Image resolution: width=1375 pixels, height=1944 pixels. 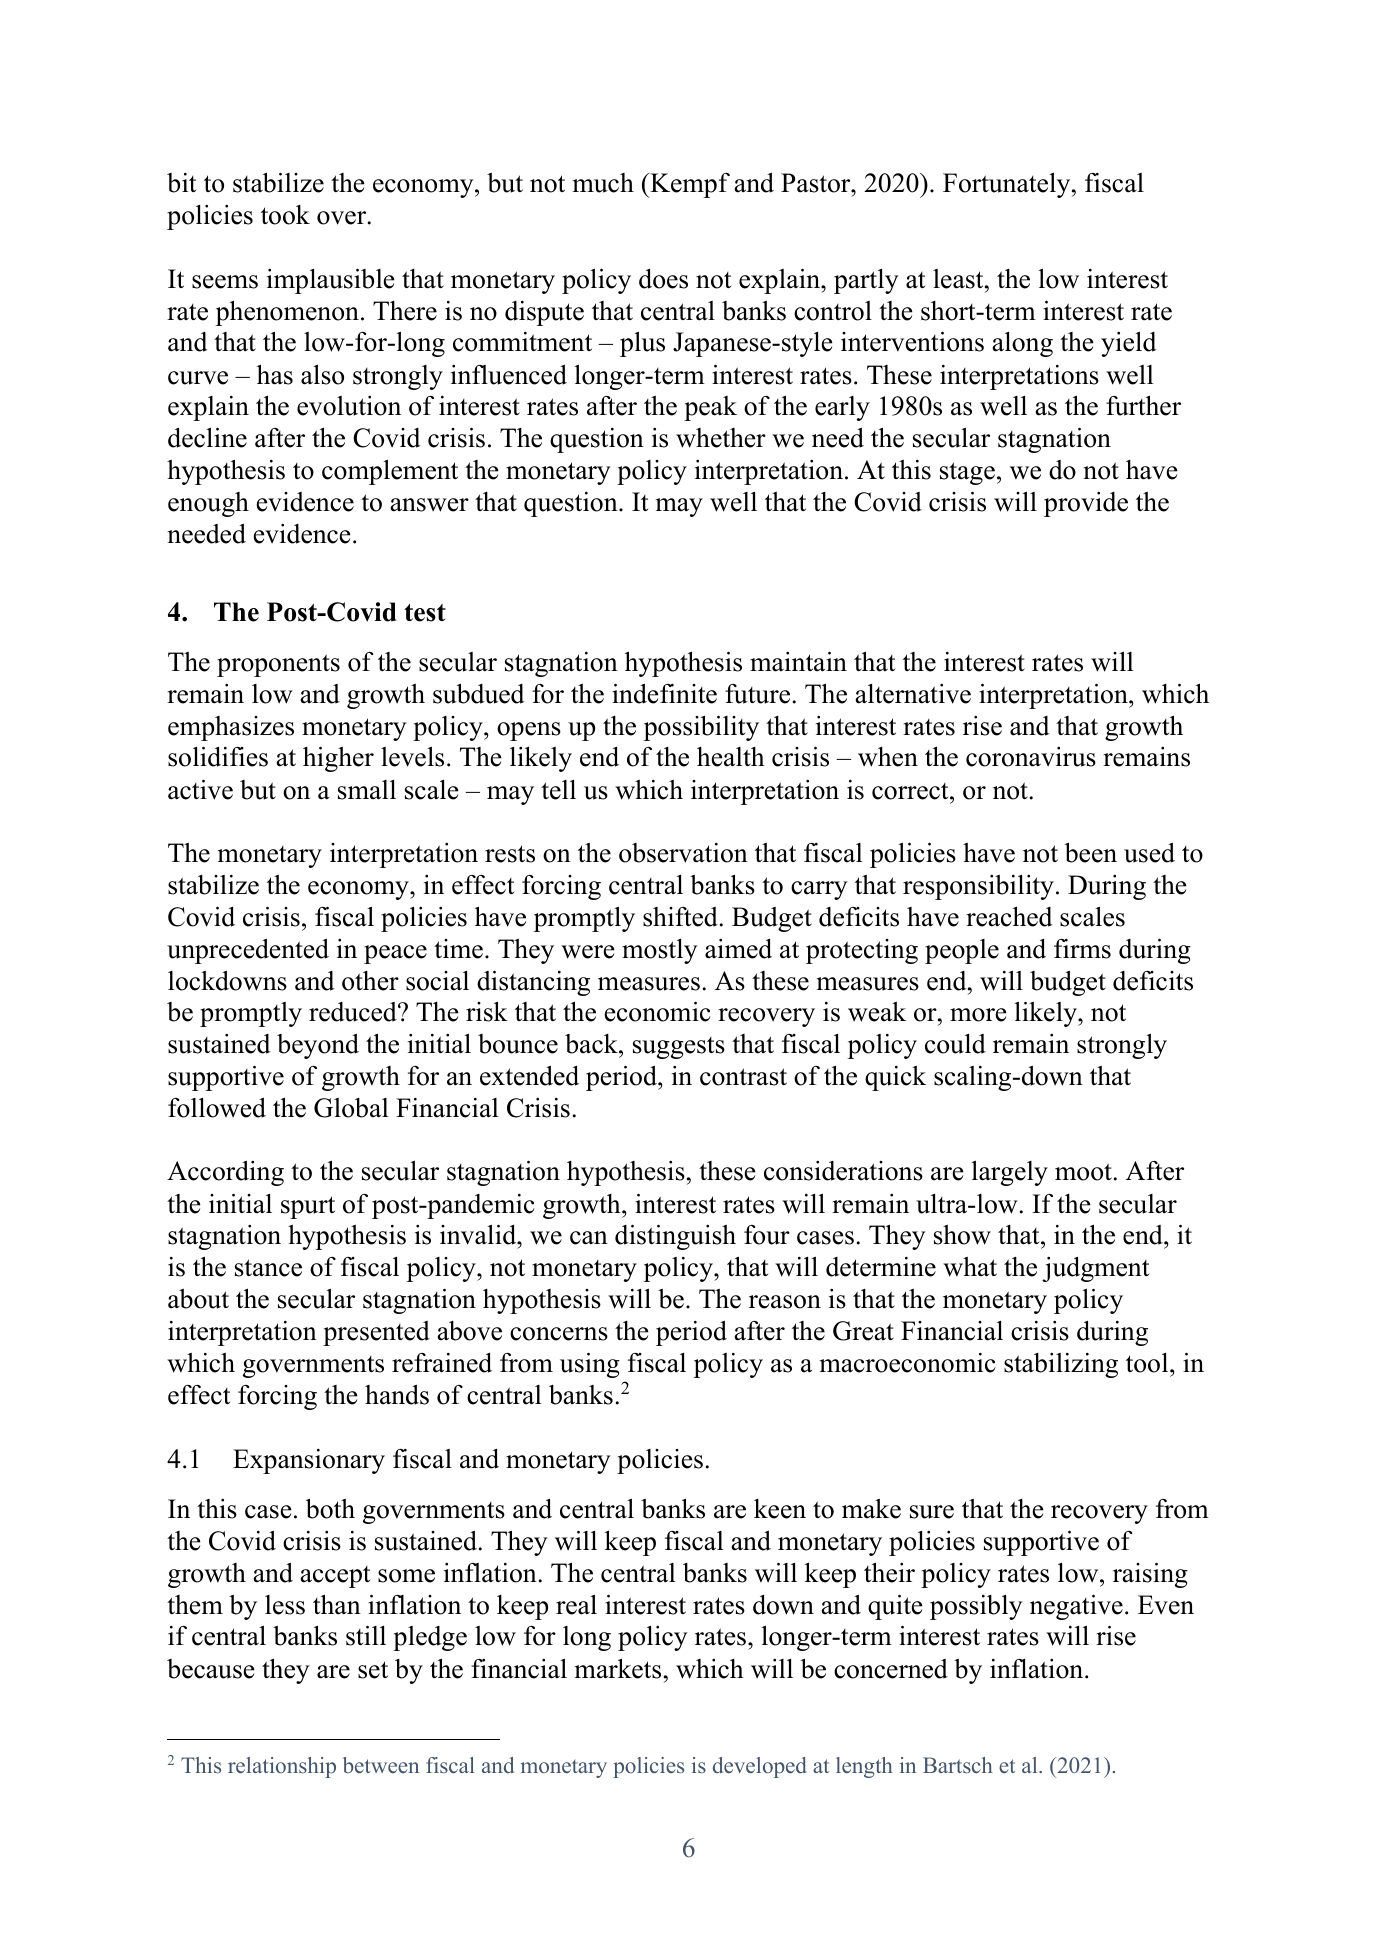 I want to click on distinguish, so click(x=675, y=1237).
